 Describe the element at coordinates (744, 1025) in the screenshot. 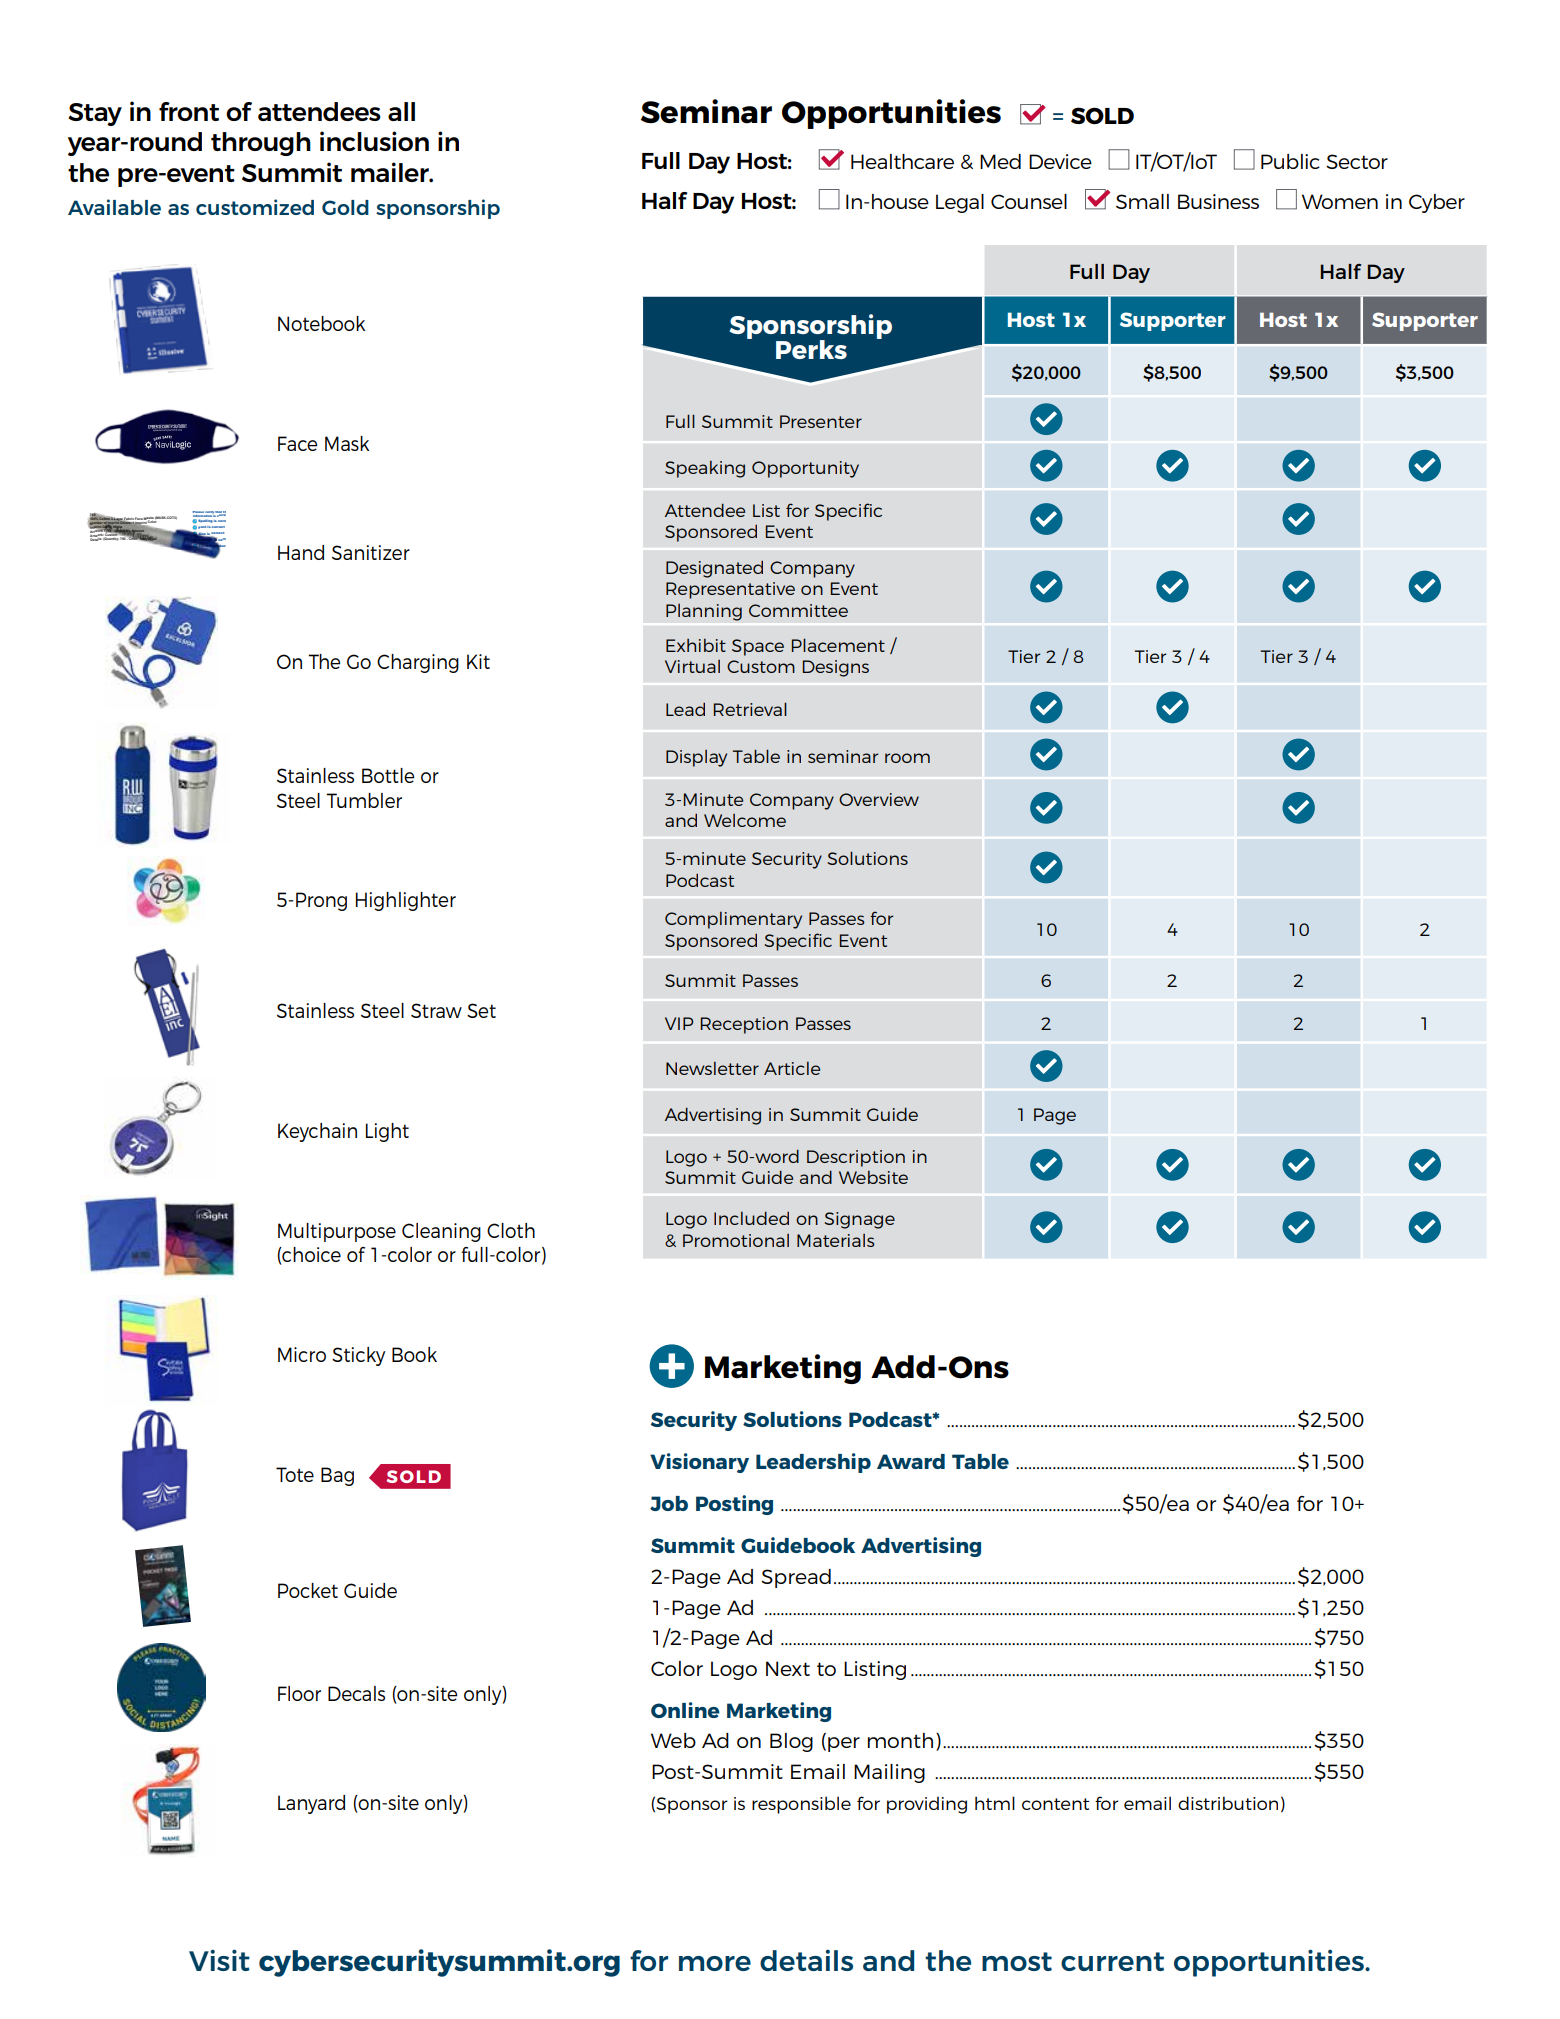

I see `Reception` at that location.
